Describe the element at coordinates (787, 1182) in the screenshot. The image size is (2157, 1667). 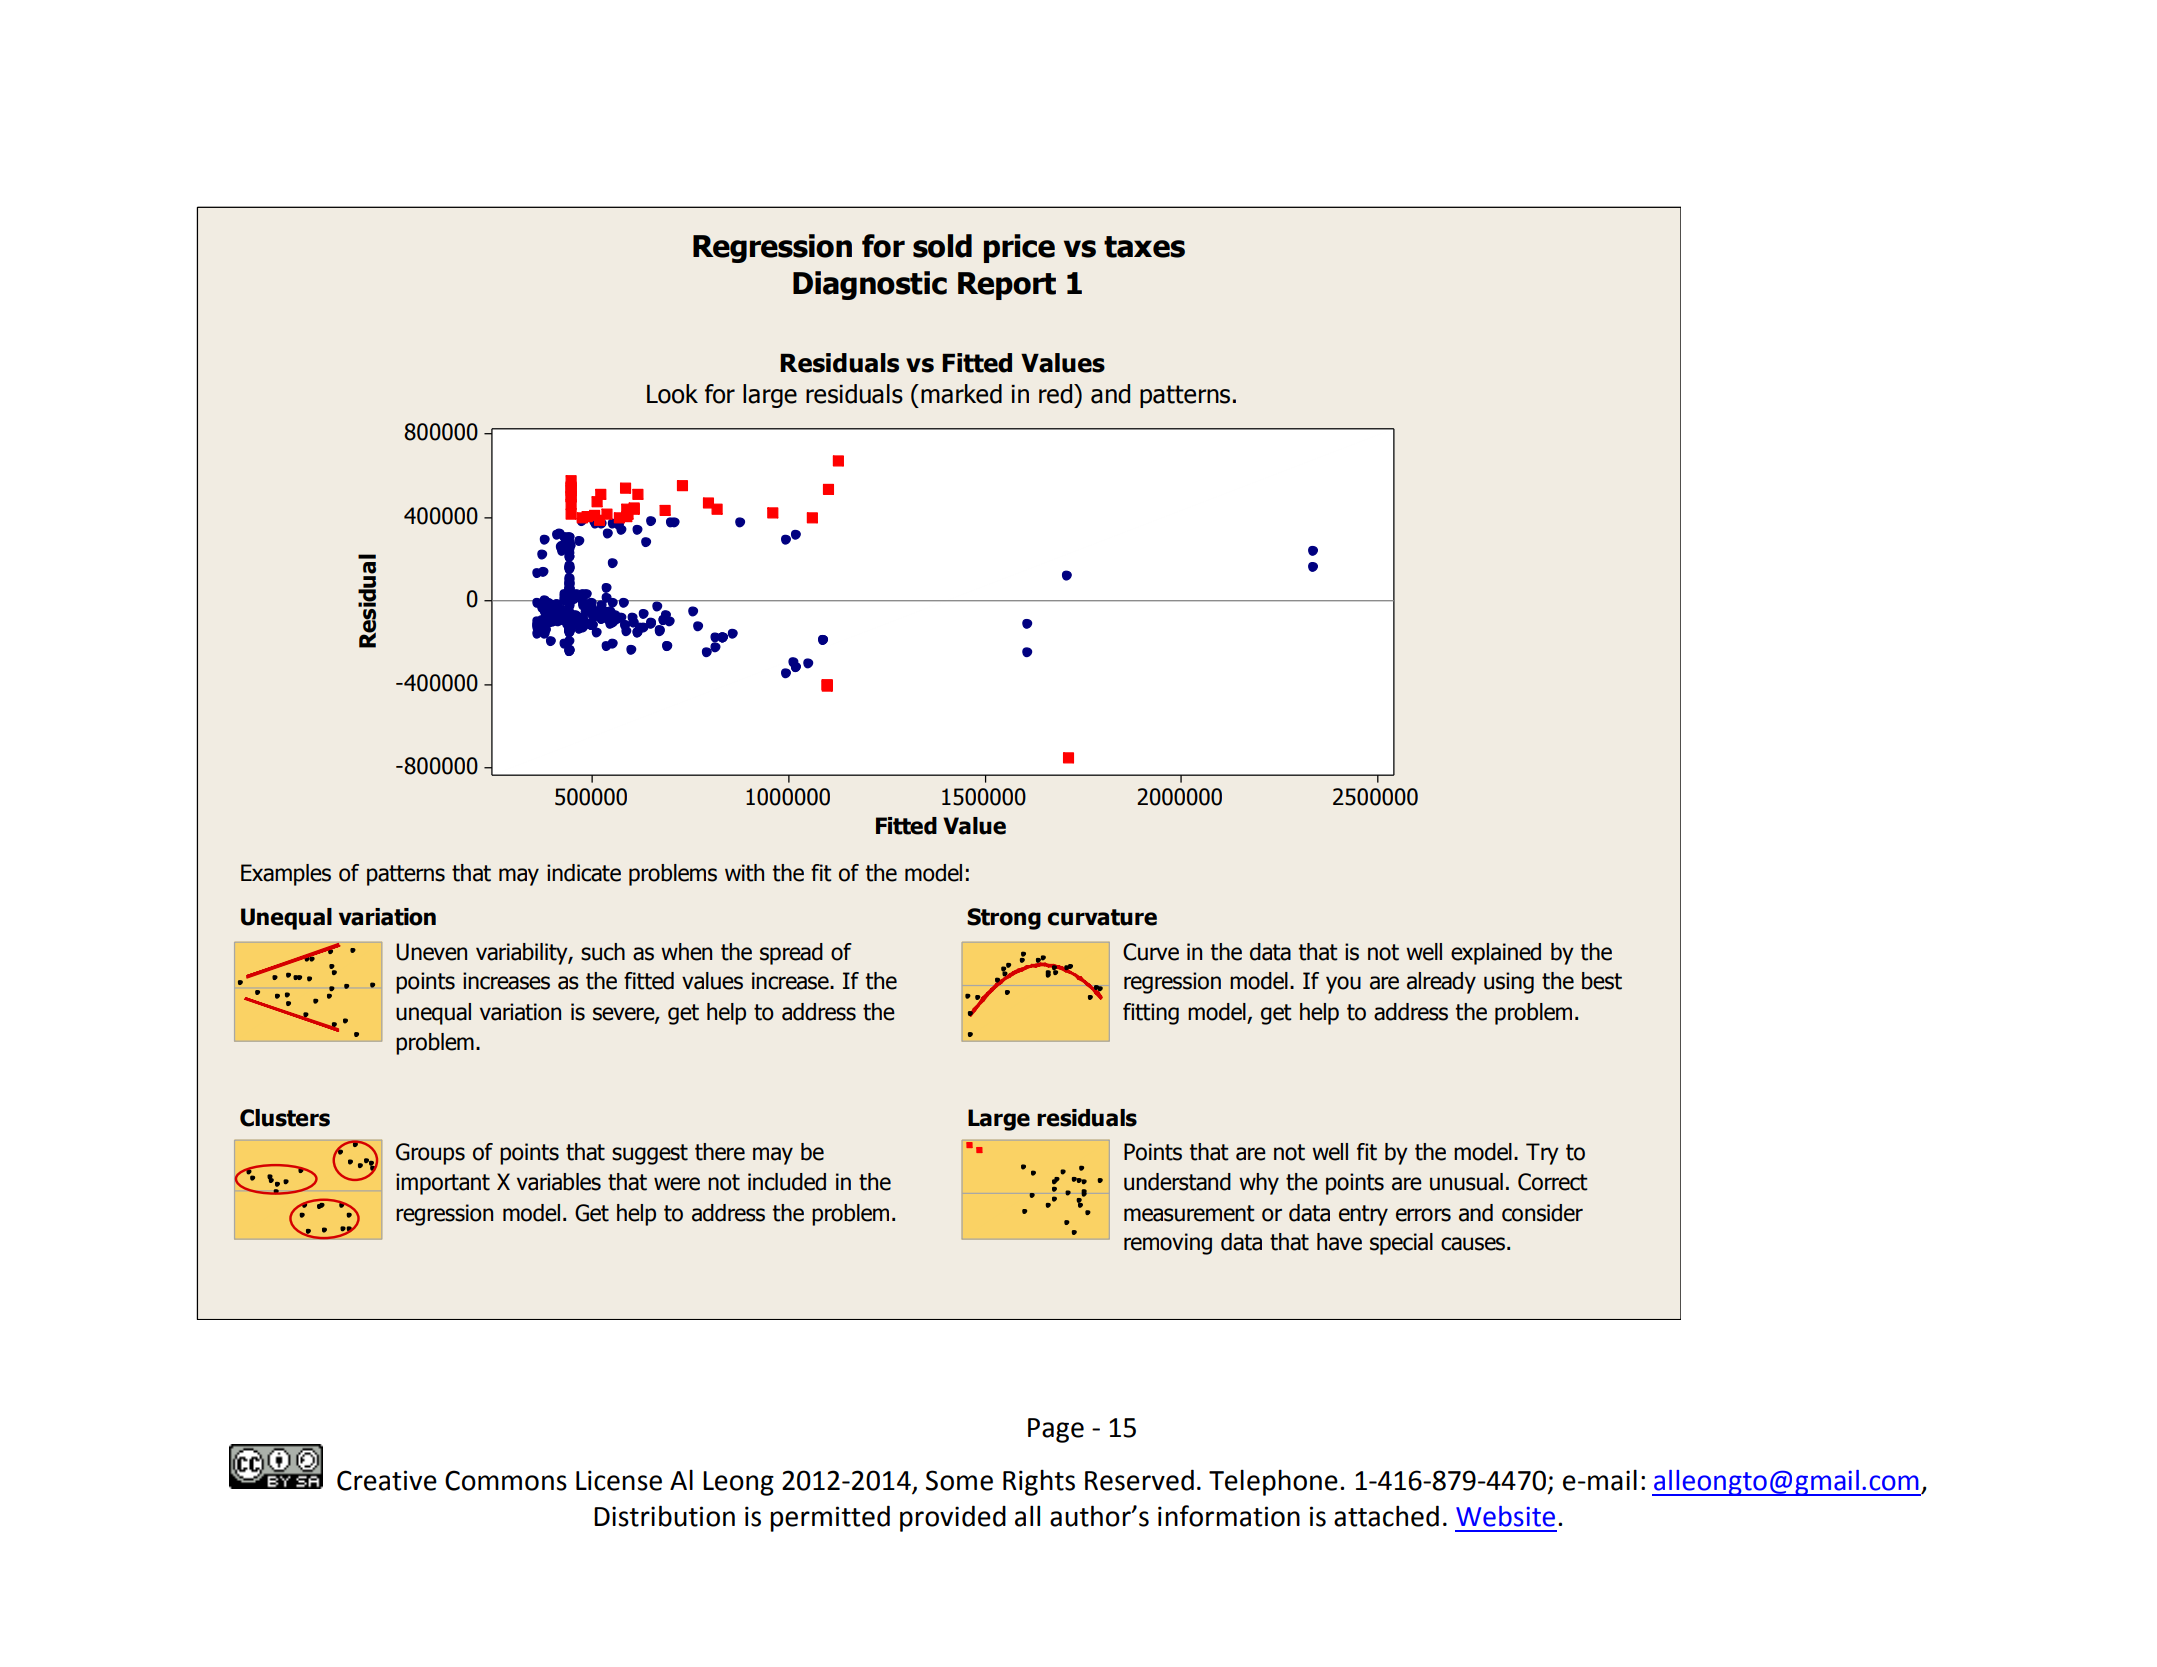
I see `included` at that location.
